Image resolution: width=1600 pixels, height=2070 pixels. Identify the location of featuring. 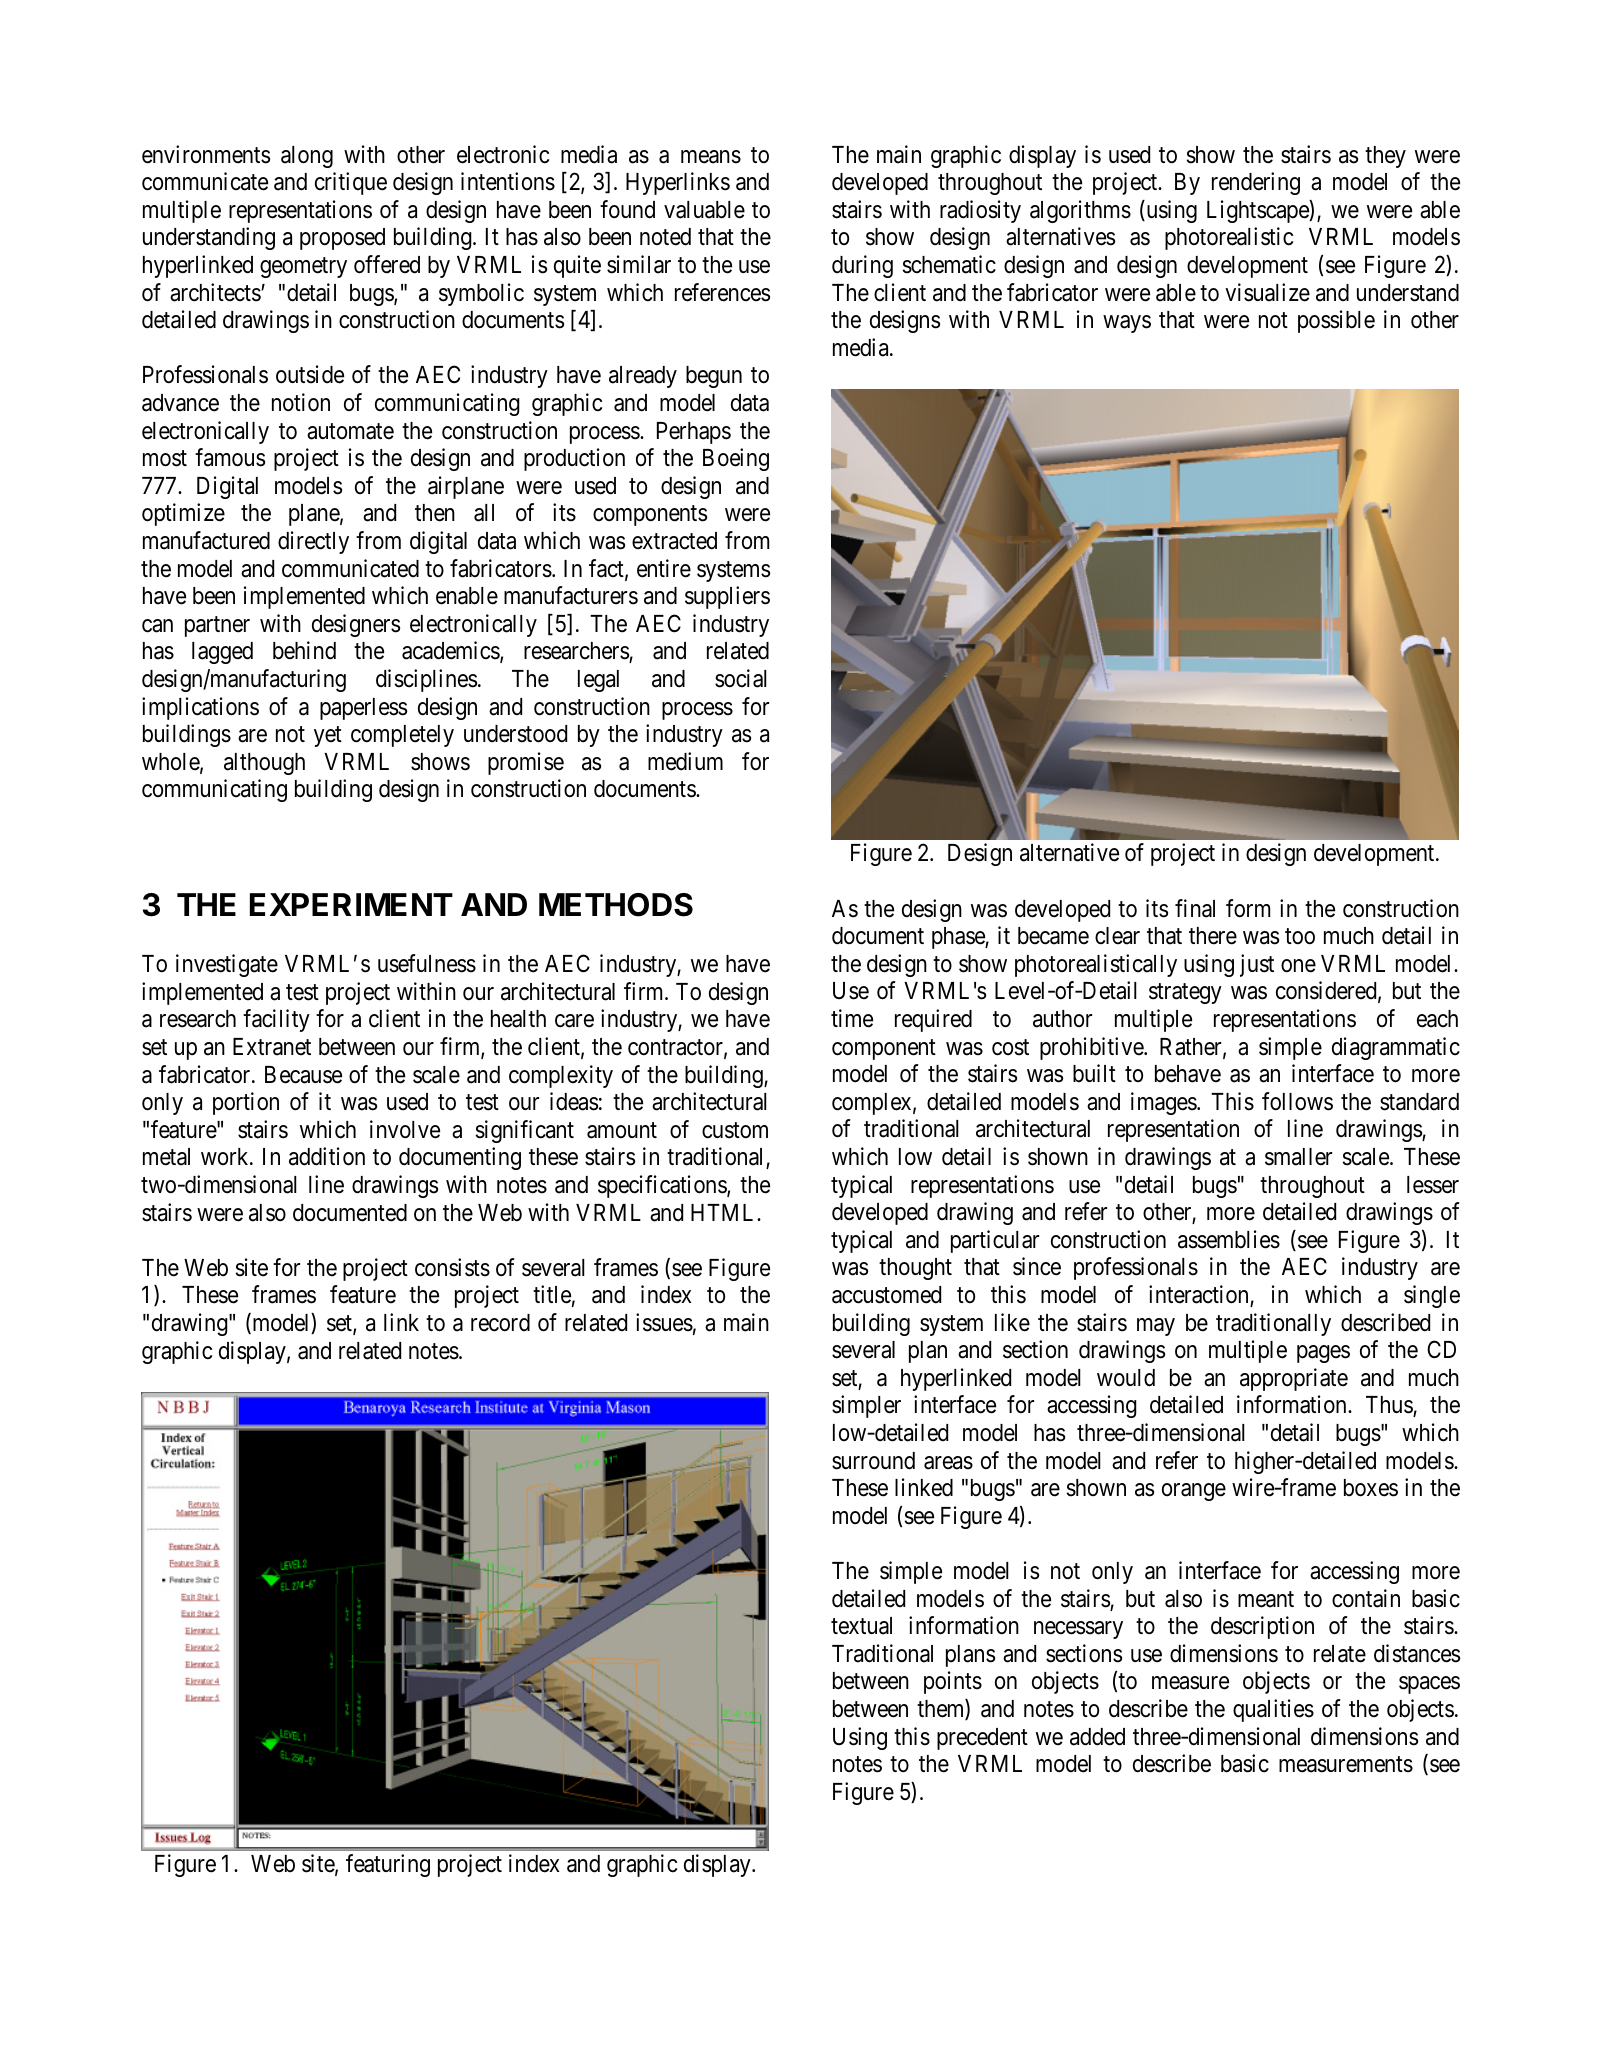
(388, 1865).
